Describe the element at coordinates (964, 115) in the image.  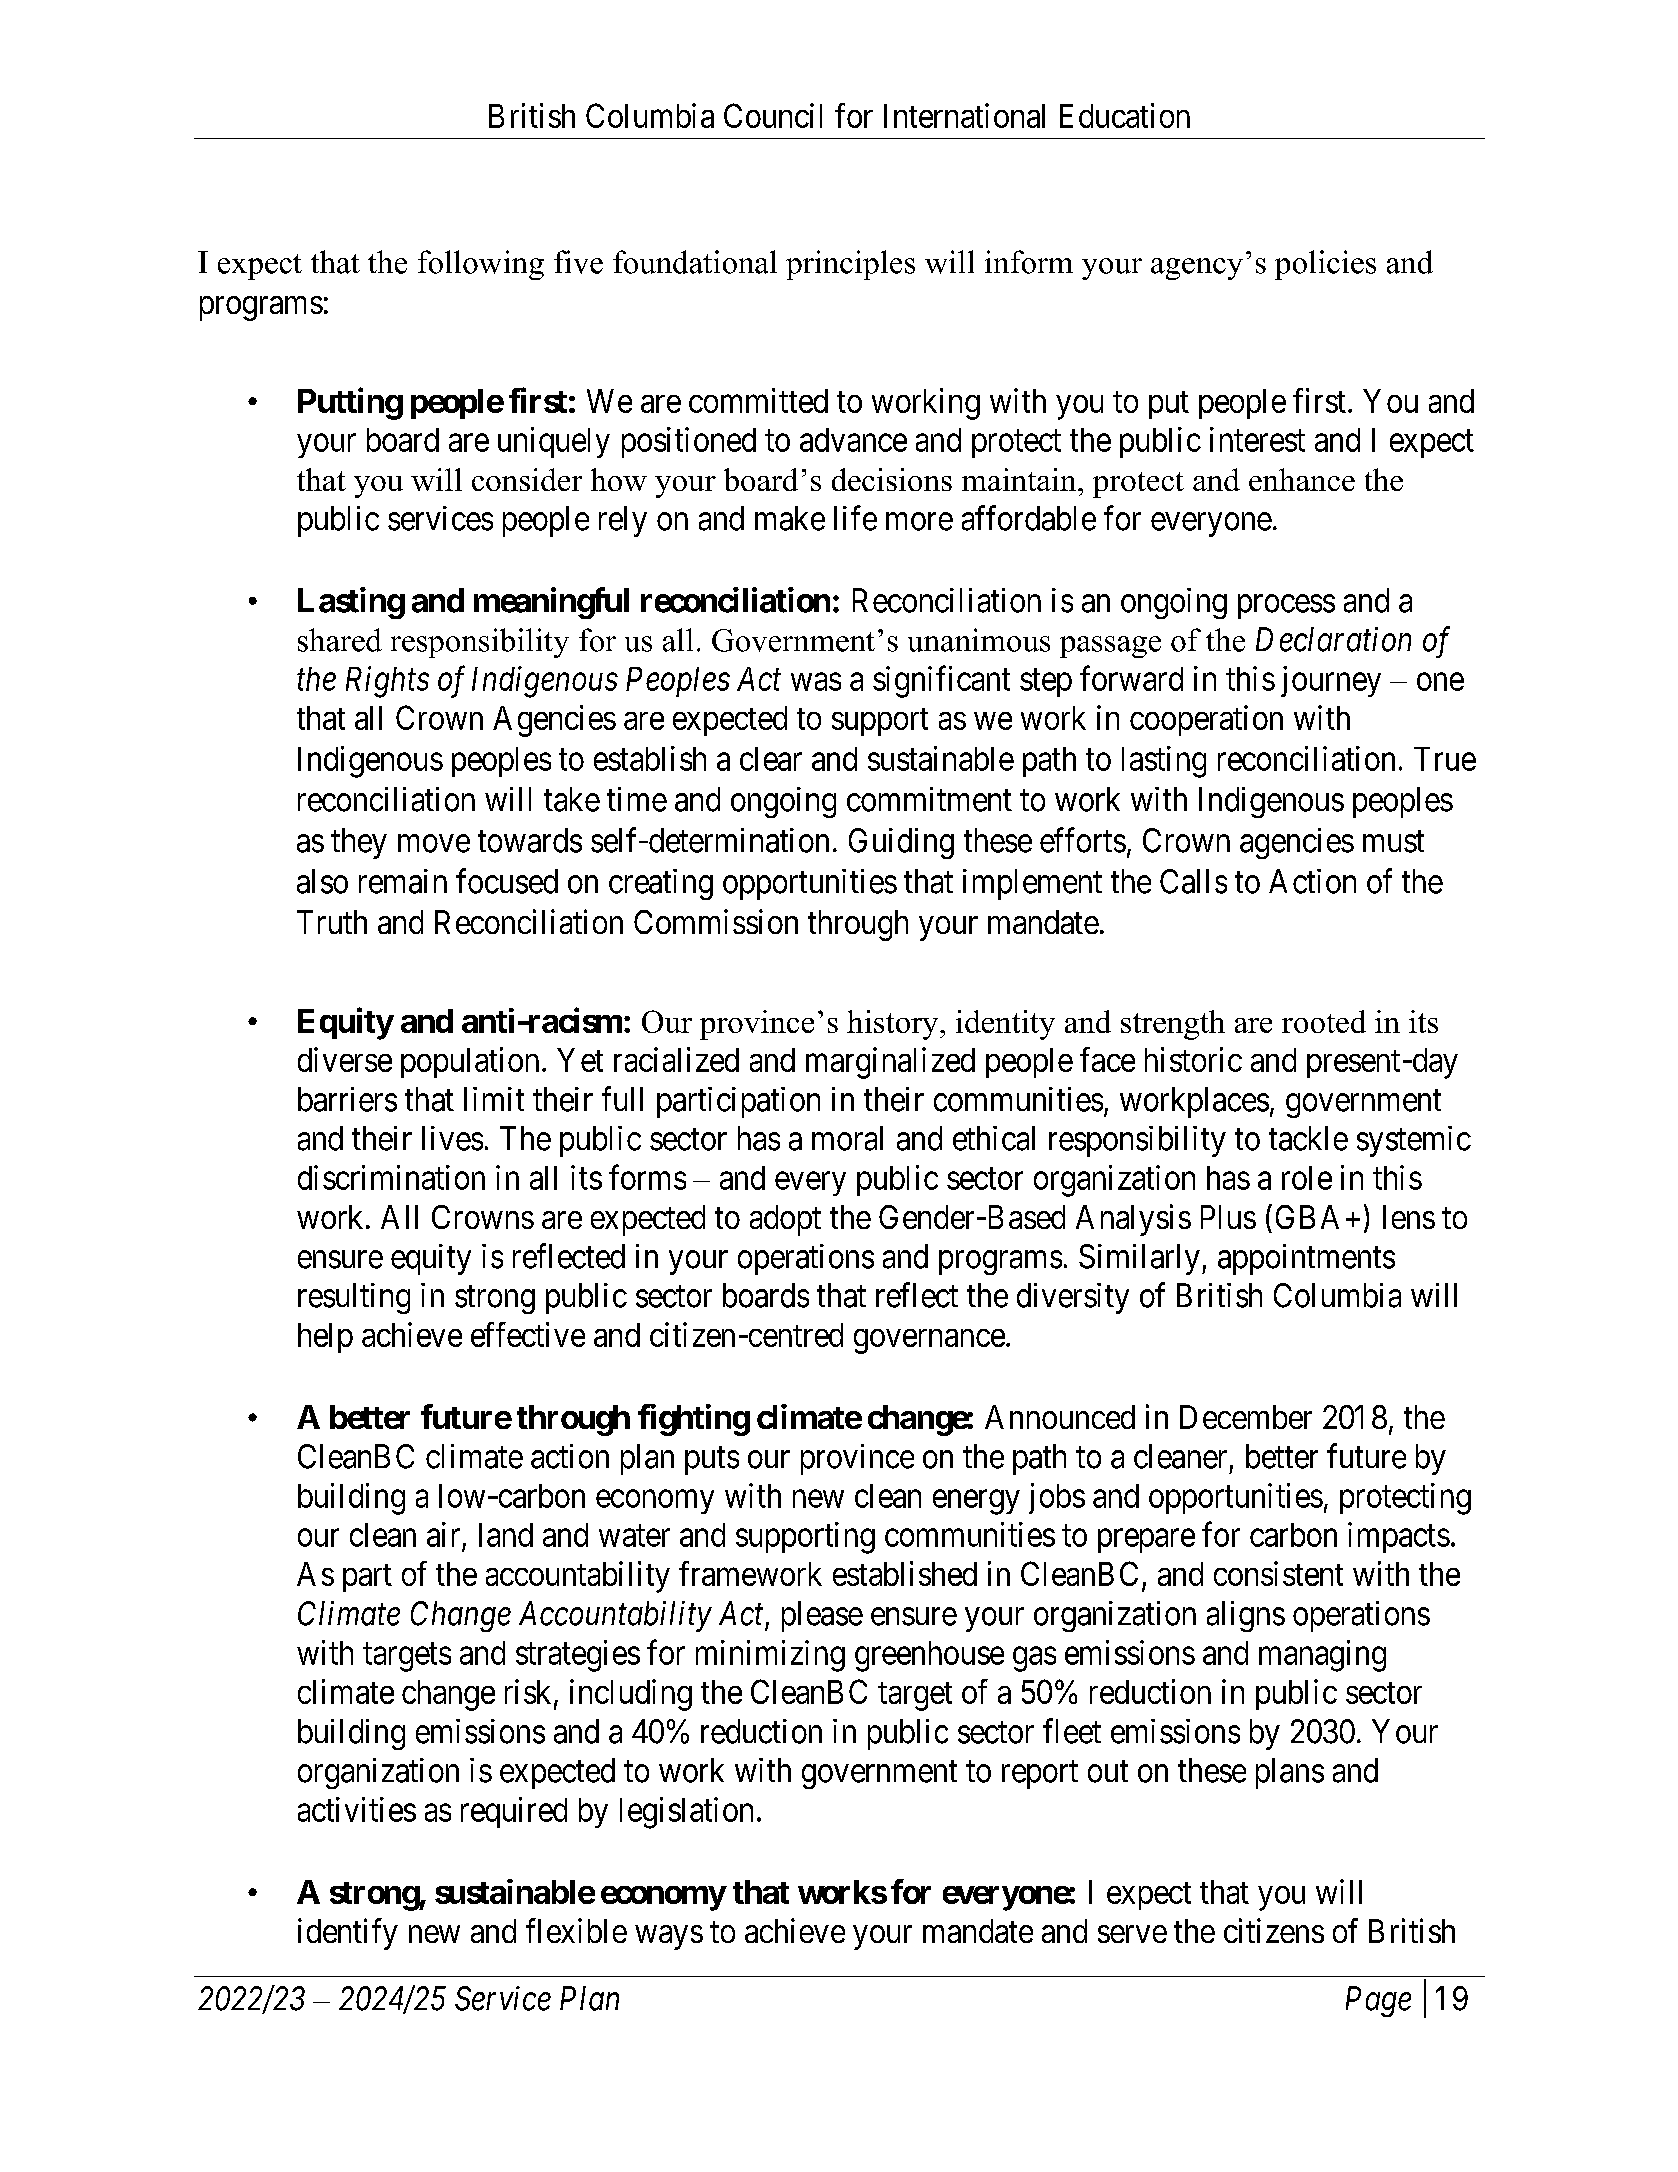
I see `International` at that location.
